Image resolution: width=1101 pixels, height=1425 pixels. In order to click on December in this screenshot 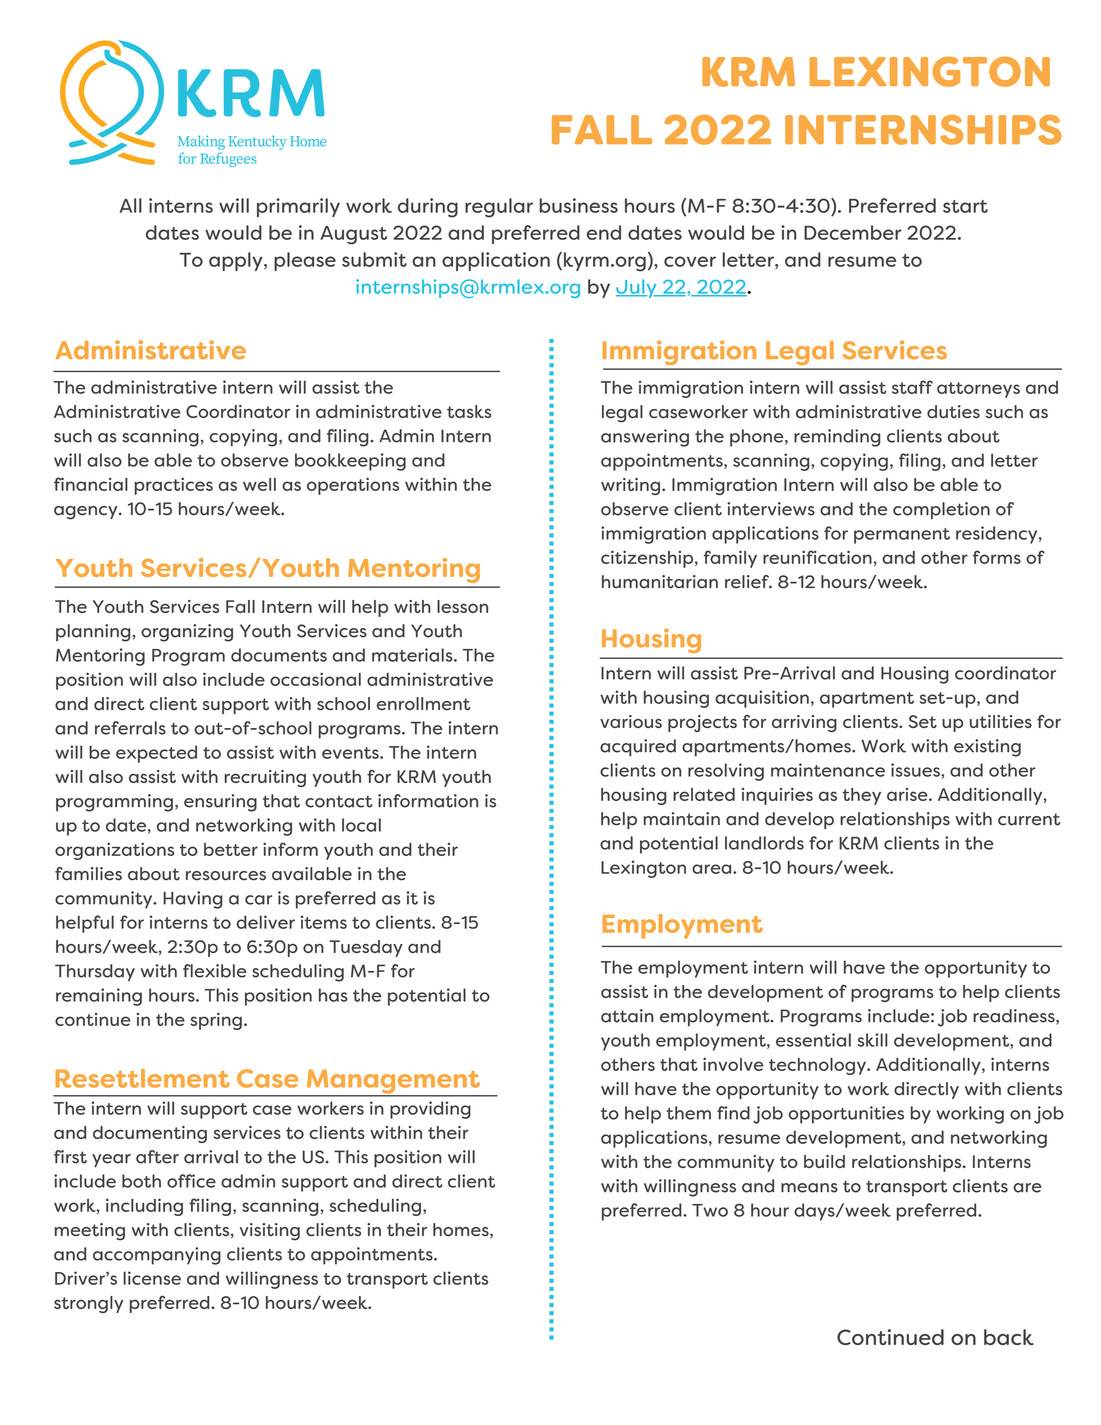, I will do `click(852, 232)`.
